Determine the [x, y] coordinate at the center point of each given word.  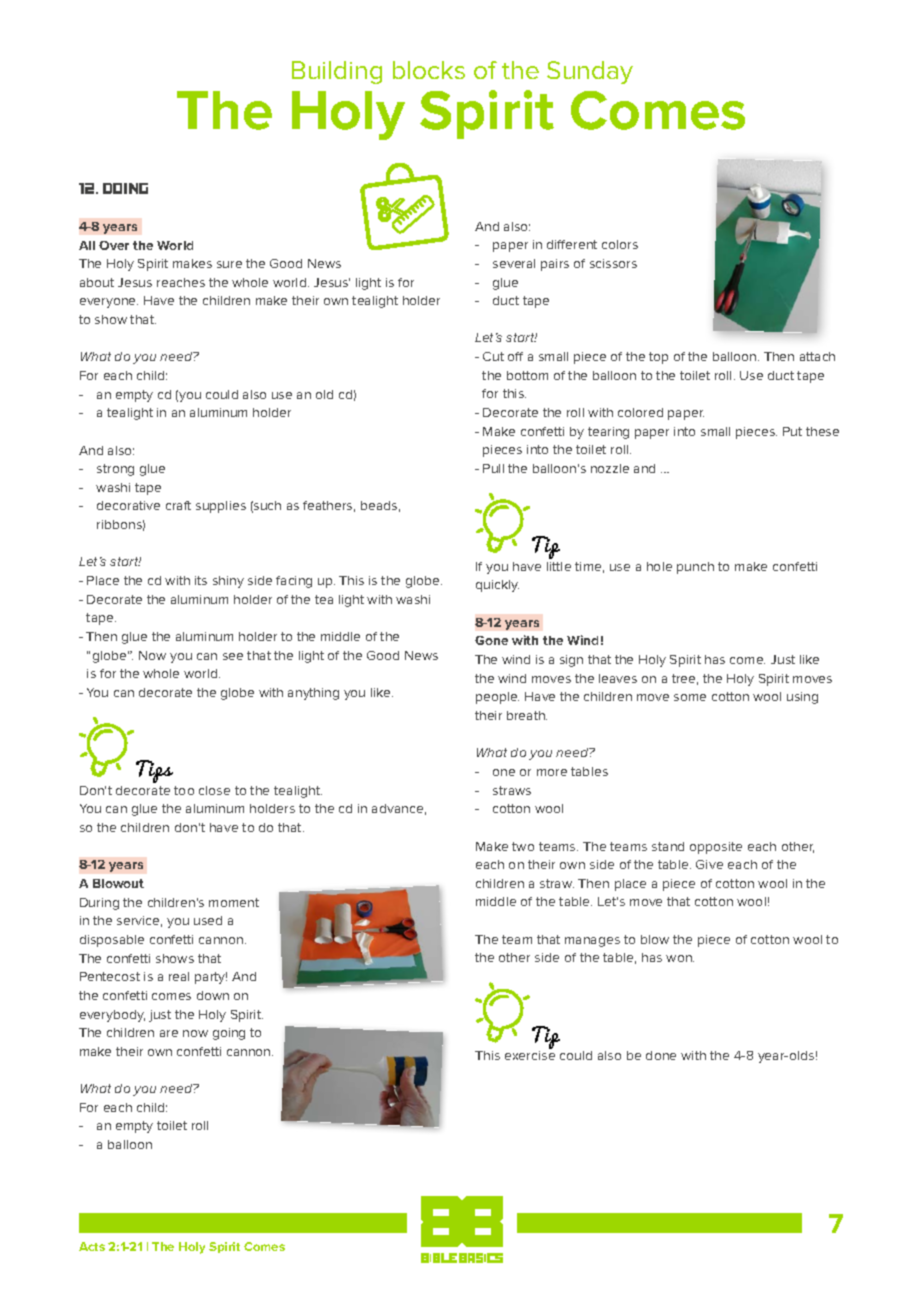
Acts [92, 1246]
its [201, 580]
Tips [154, 771]
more [552, 772]
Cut [493, 356]
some [690, 697]
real [179, 976]
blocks [429, 70]
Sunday [590, 72]
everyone [109, 303]
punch [695, 568]
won [680, 958]
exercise [530, 1055]
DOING [125, 188]
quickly [497, 586]
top [658, 358]
